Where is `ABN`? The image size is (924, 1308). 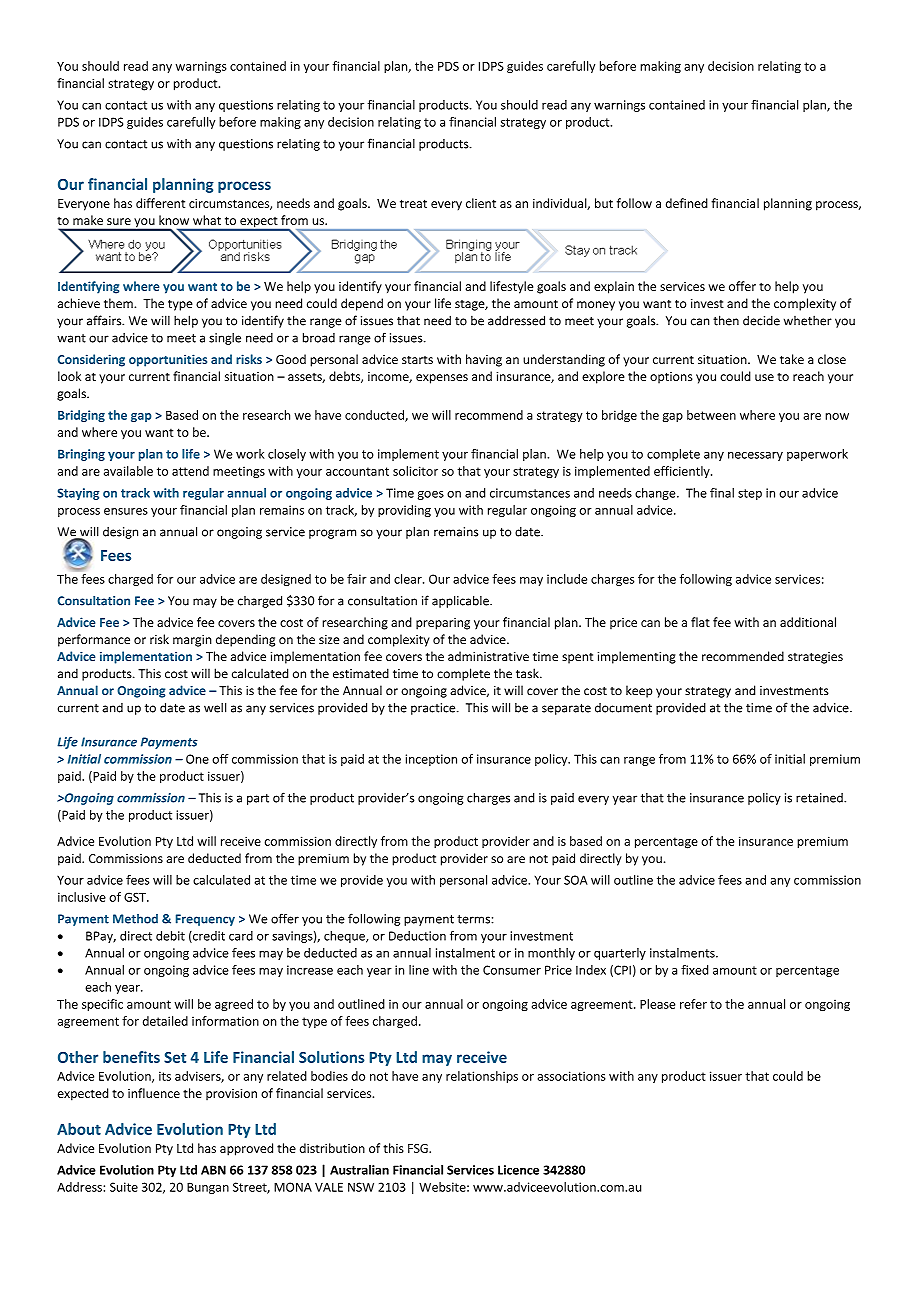 ABN is located at coordinates (213, 1170).
